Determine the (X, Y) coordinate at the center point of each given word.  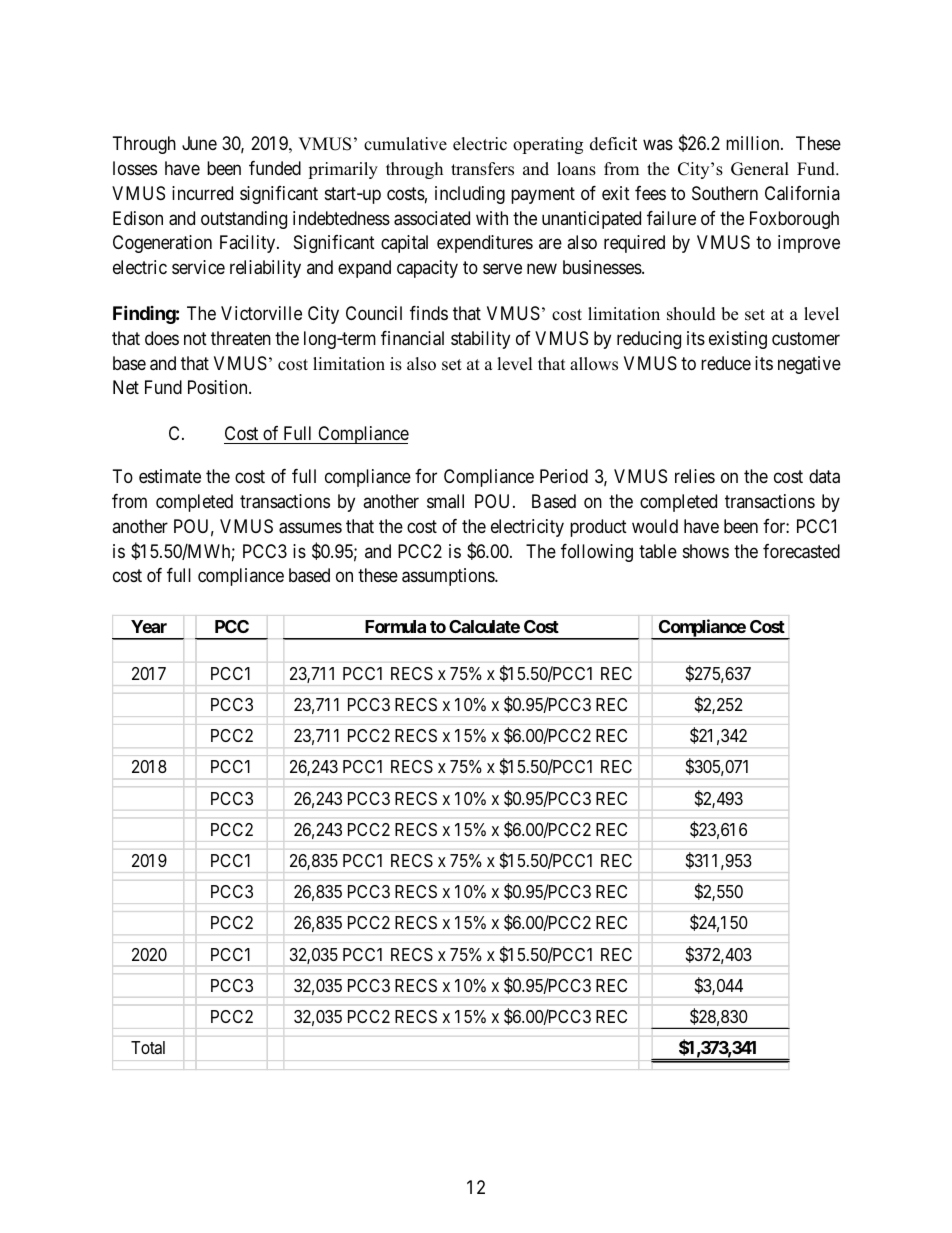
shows (706, 551)
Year (149, 626)
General (760, 169)
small (445, 501)
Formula (395, 626)
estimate (170, 476)
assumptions (449, 577)
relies (695, 476)
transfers (482, 169)
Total (148, 1048)
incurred (202, 193)
